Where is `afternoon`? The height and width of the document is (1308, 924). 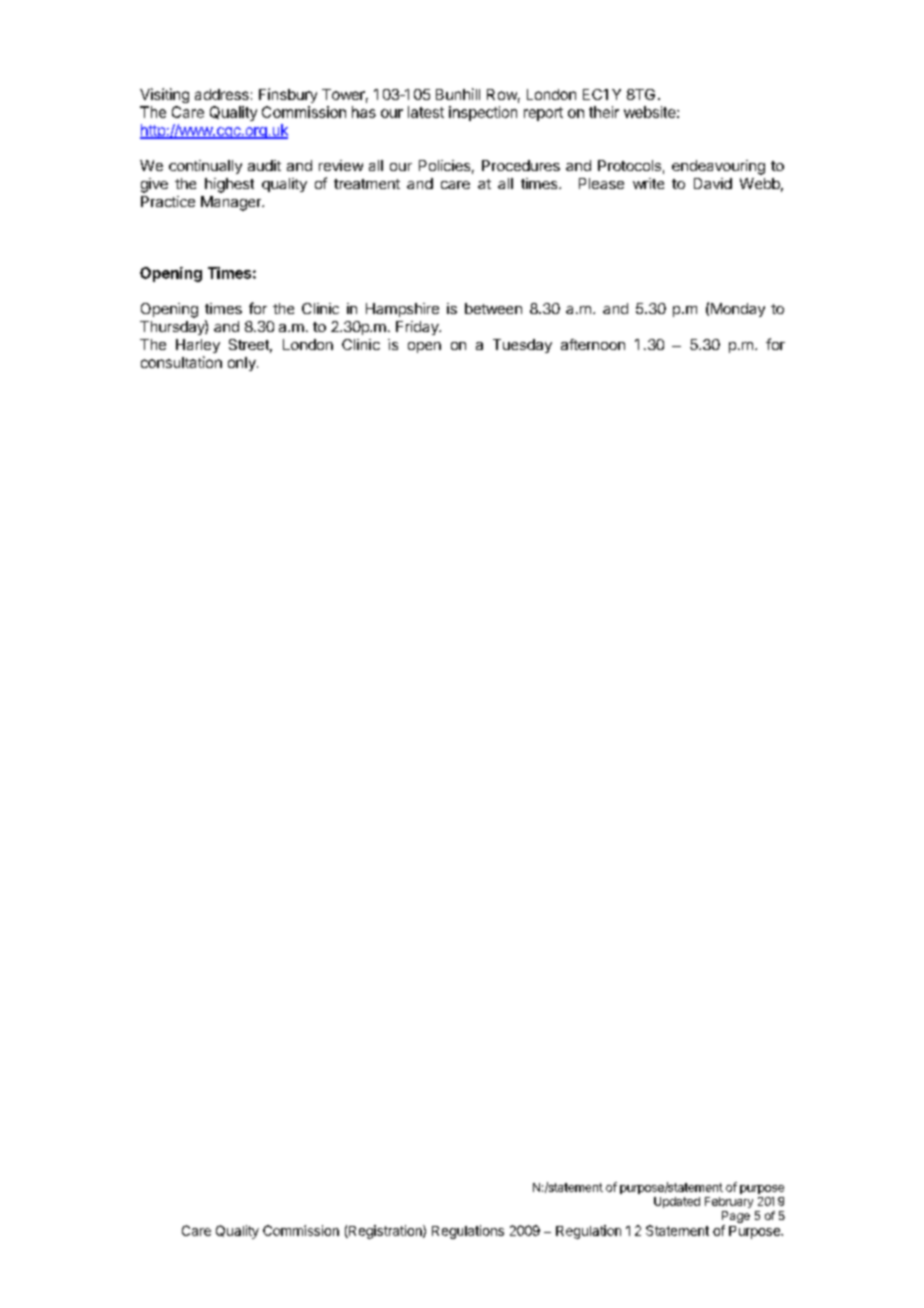 afternoon is located at coordinates (593, 344).
